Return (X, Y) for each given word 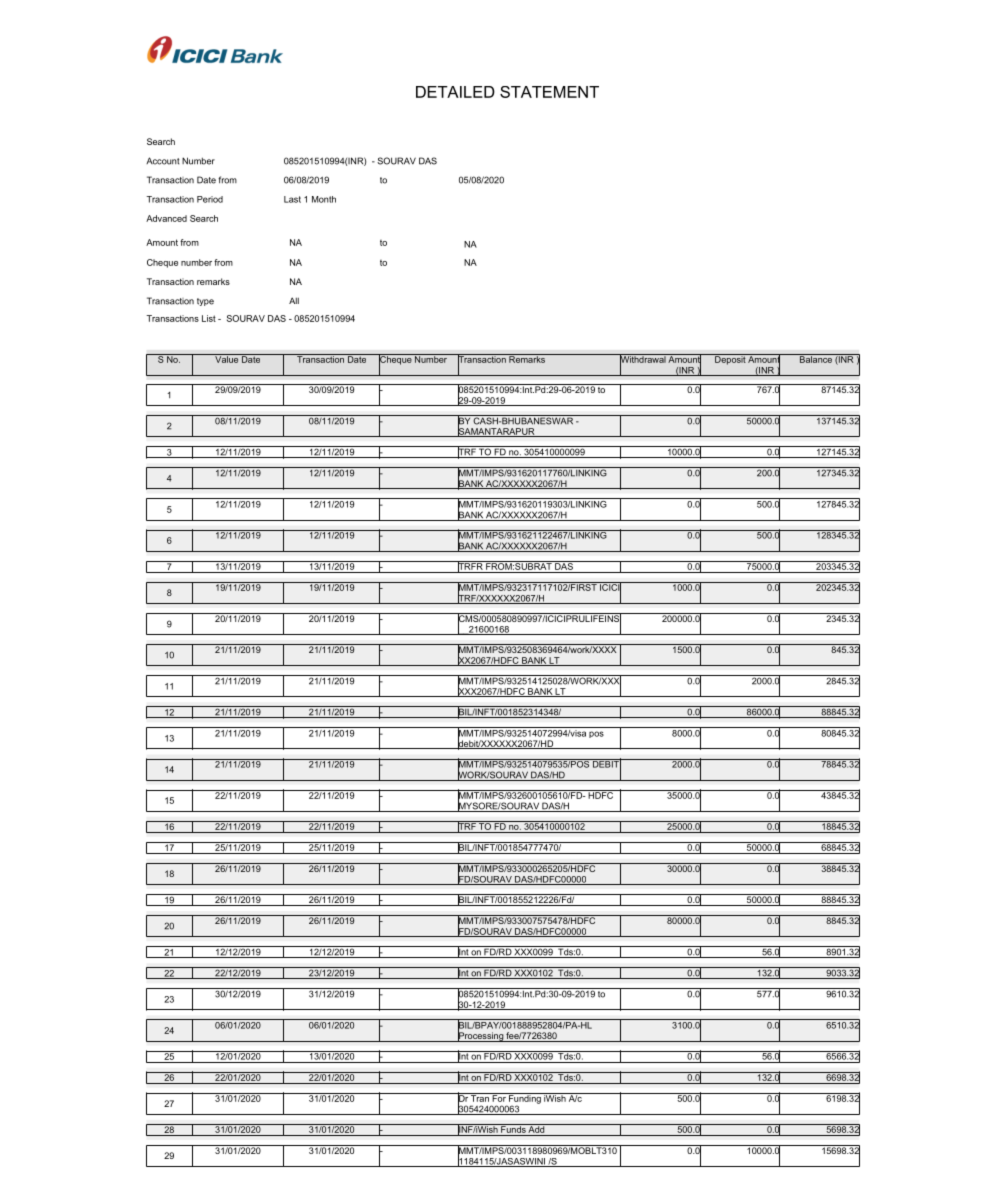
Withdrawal (642, 359)
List (209, 318)
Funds (513, 1128)
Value (227, 358)
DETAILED (455, 92)
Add (537, 1128)
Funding (525, 1099)
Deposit (730, 359)
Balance (816, 358)
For (499, 1097)
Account (162, 161)
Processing (481, 1036)
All (294, 300)
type (205, 302)
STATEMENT (549, 92)
